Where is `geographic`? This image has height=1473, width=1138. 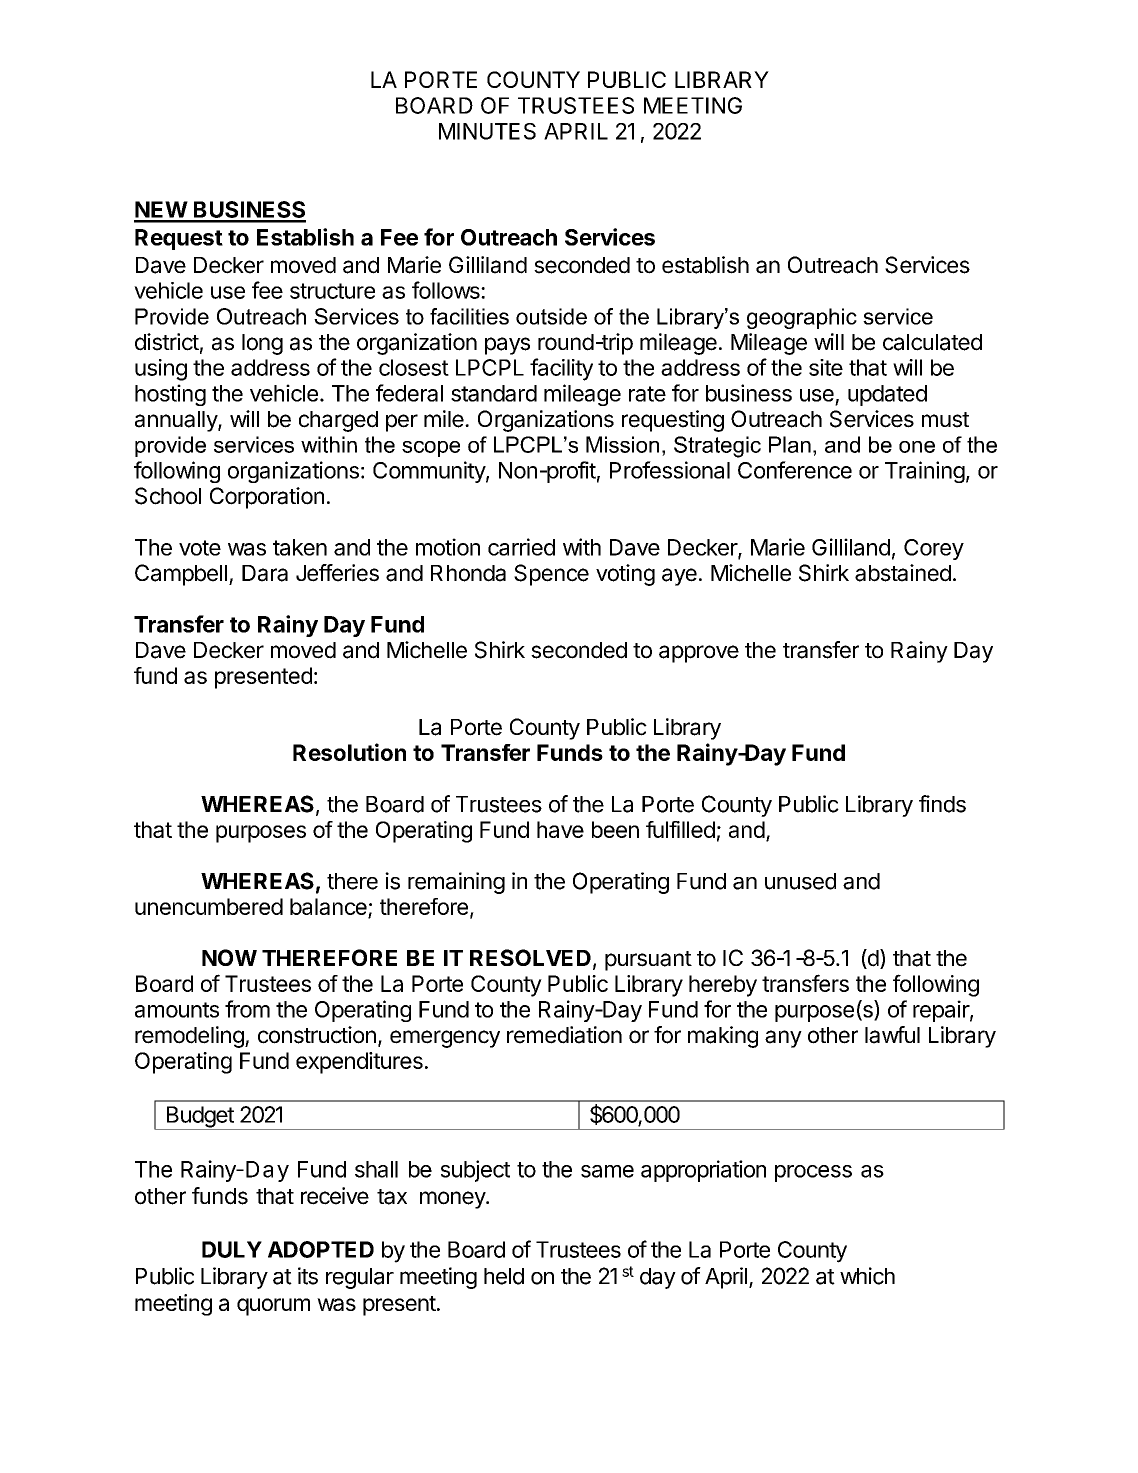
geographic is located at coordinates (802, 318).
